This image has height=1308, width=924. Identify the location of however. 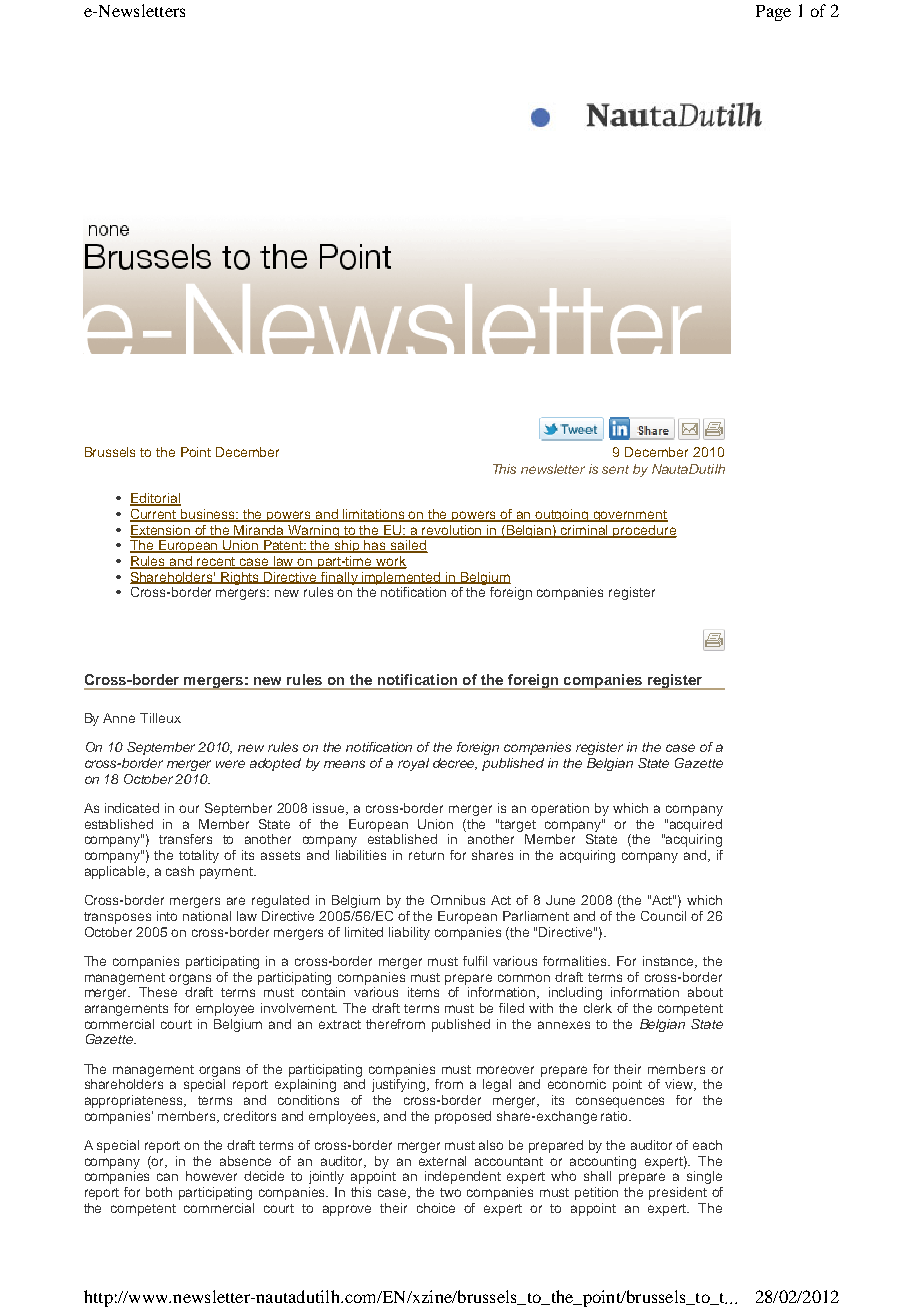
(211, 1176).
